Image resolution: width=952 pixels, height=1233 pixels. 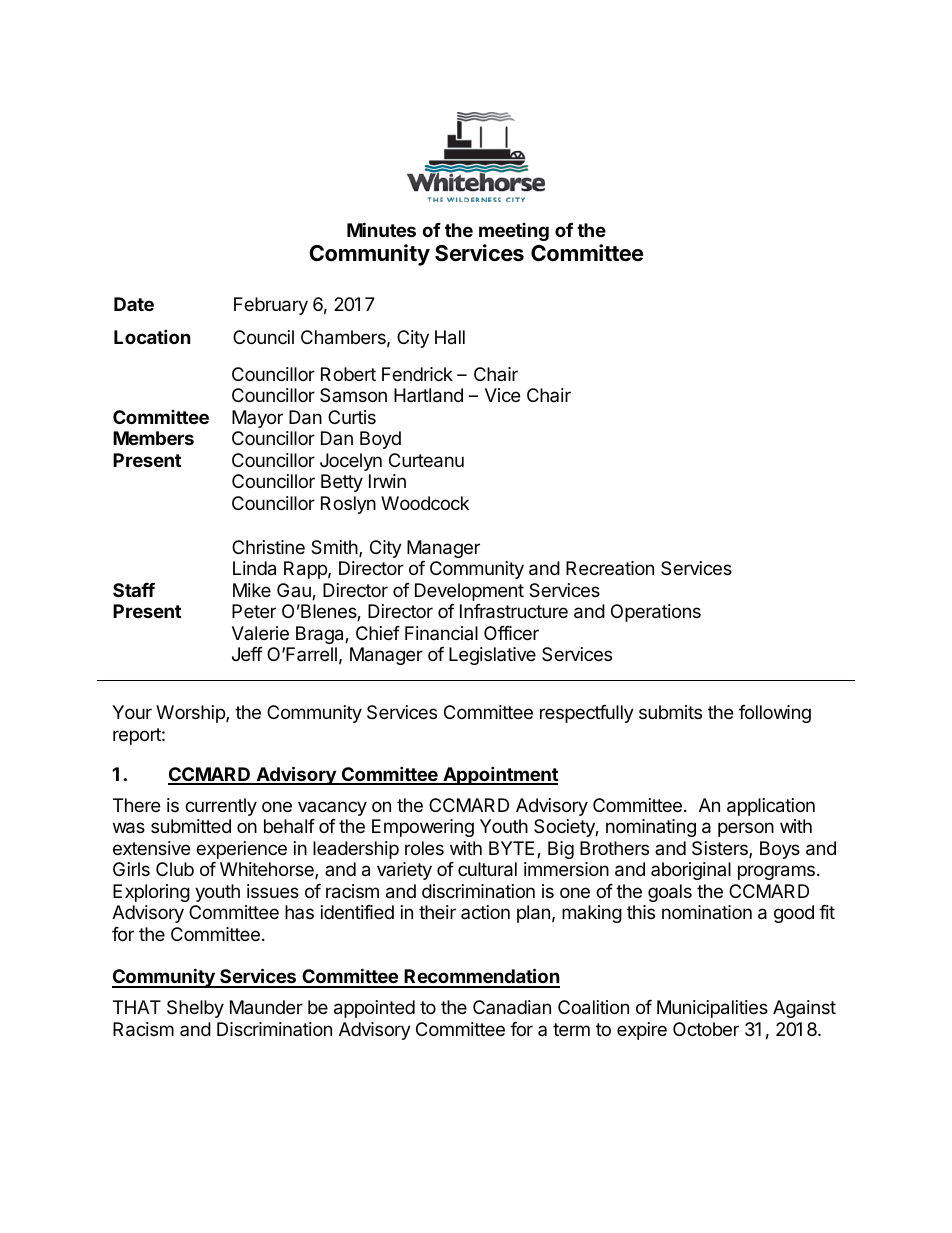 I want to click on Hall, so click(x=450, y=337).
